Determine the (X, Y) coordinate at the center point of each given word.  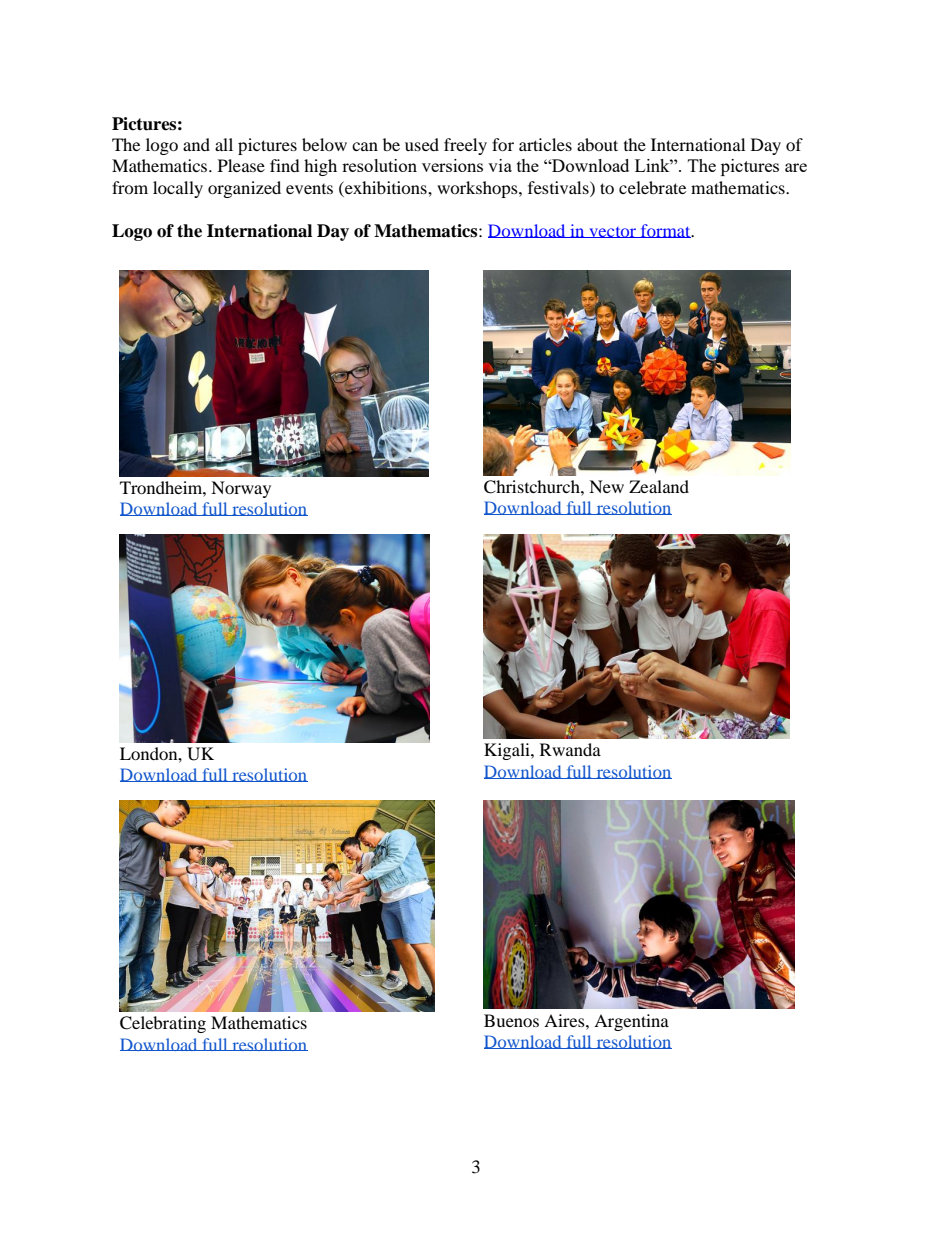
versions (452, 165)
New (606, 486)
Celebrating (163, 1024)
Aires (565, 1020)
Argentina (631, 1022)
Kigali (508, 751)
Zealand (659, 486)
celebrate (652, 187)
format (666, 231)
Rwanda (570, 749)
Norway (241, 489)
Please (241, 165)
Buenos (511, 1020)
